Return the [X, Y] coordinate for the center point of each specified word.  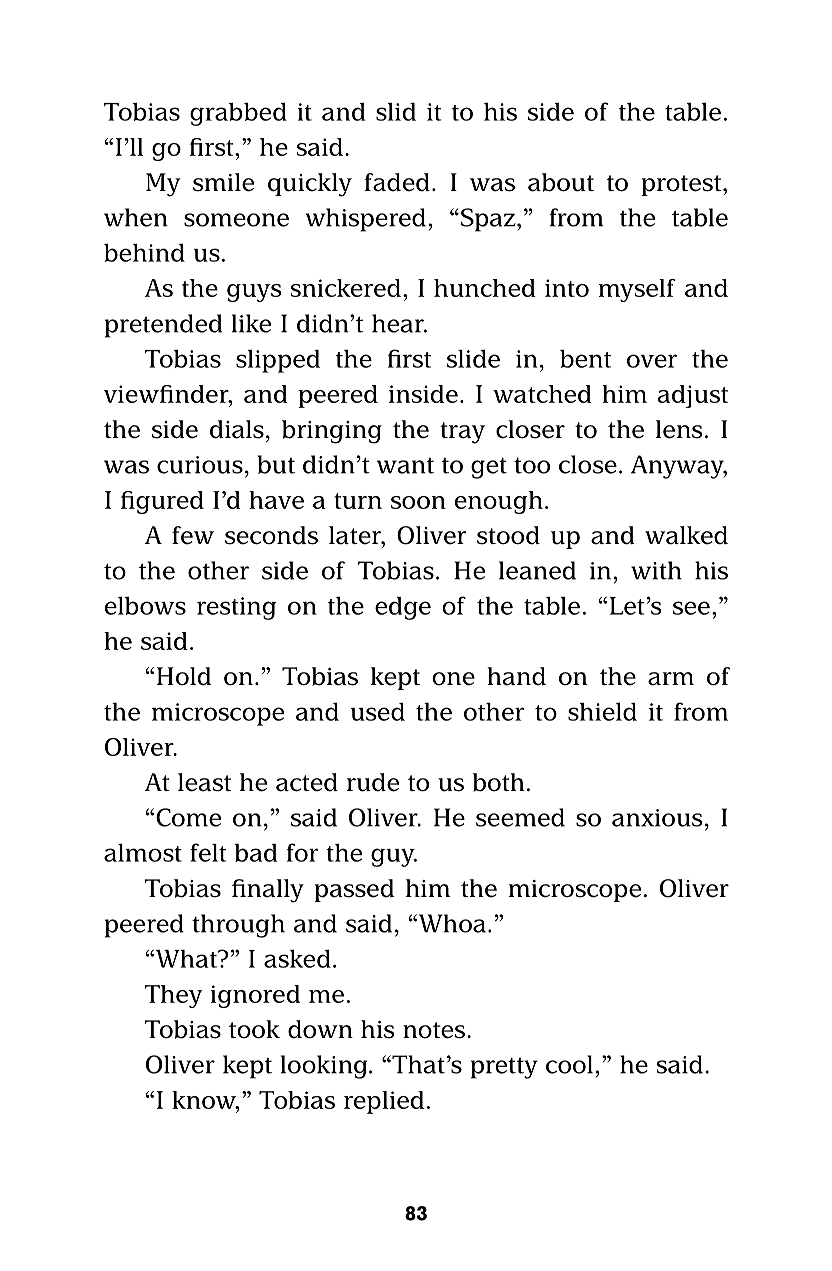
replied [384, 1102]
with [656, 570]
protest [682, 185]
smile [223, 182]
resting [236, 608]
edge [403, 608]
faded [397, 182]
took [254, 1029]
